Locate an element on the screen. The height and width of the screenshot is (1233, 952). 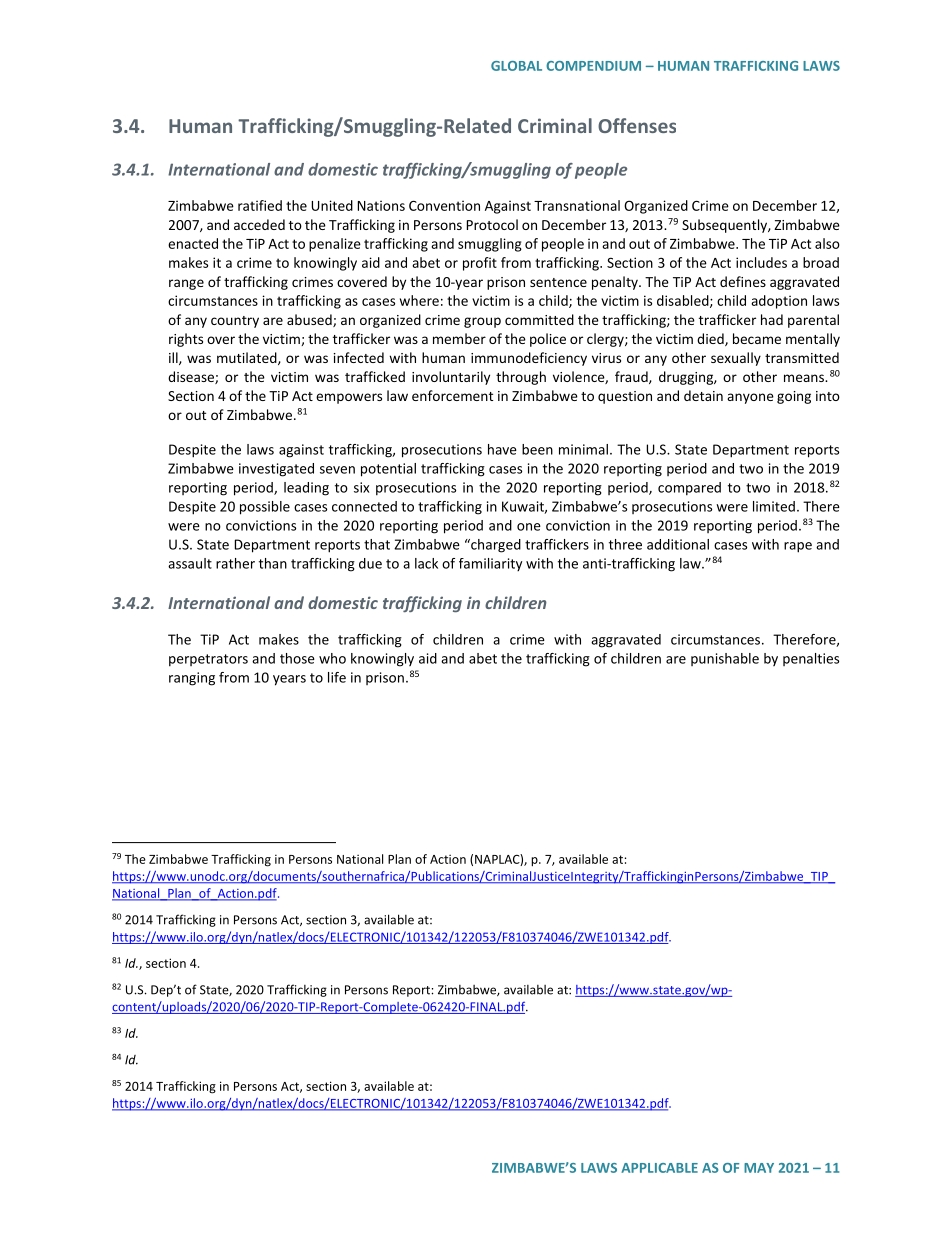
penalties is located at coordinates (811, 659).
